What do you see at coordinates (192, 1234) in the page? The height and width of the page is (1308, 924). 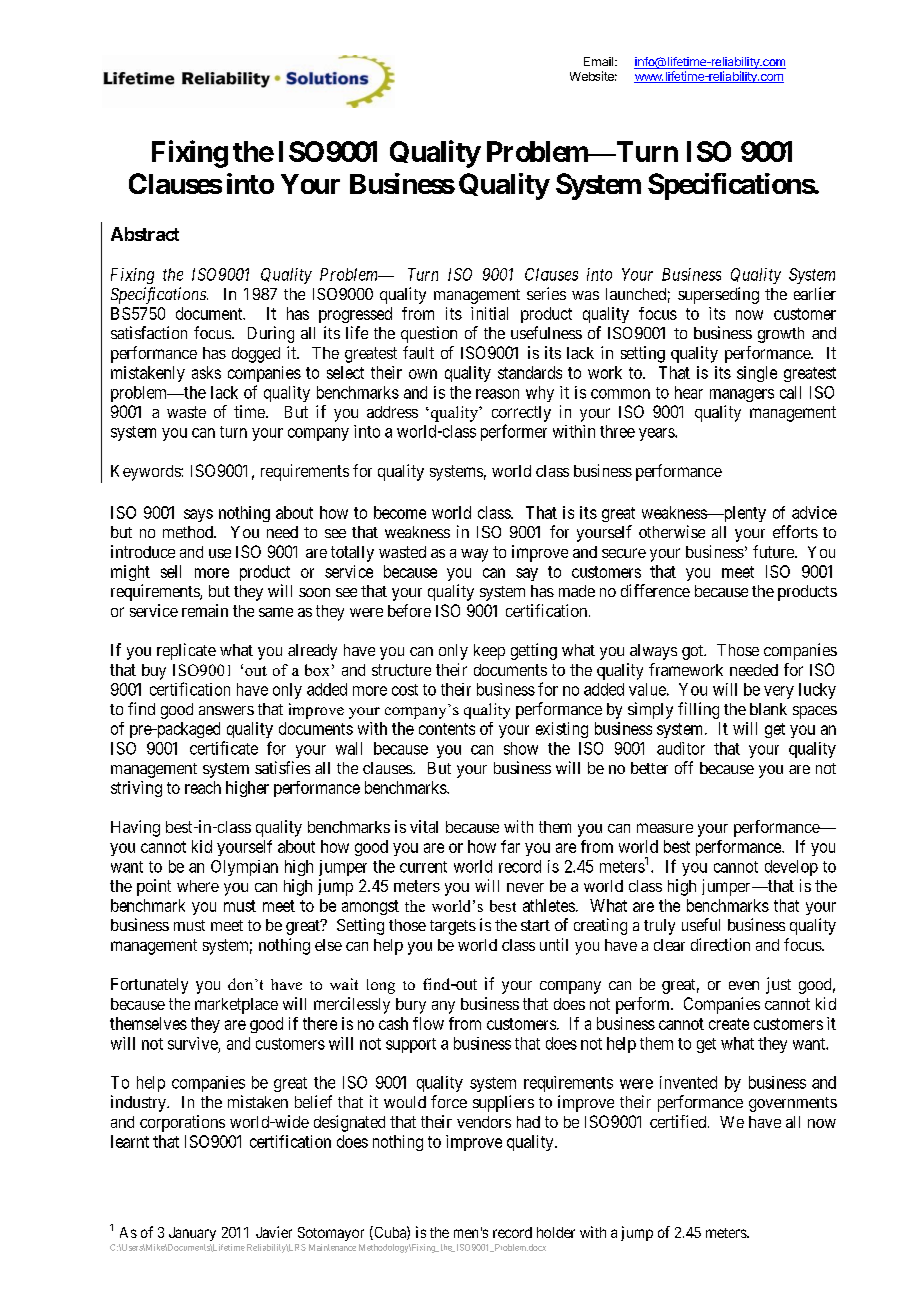 I see `January` at bounding box center [192, 1234].
